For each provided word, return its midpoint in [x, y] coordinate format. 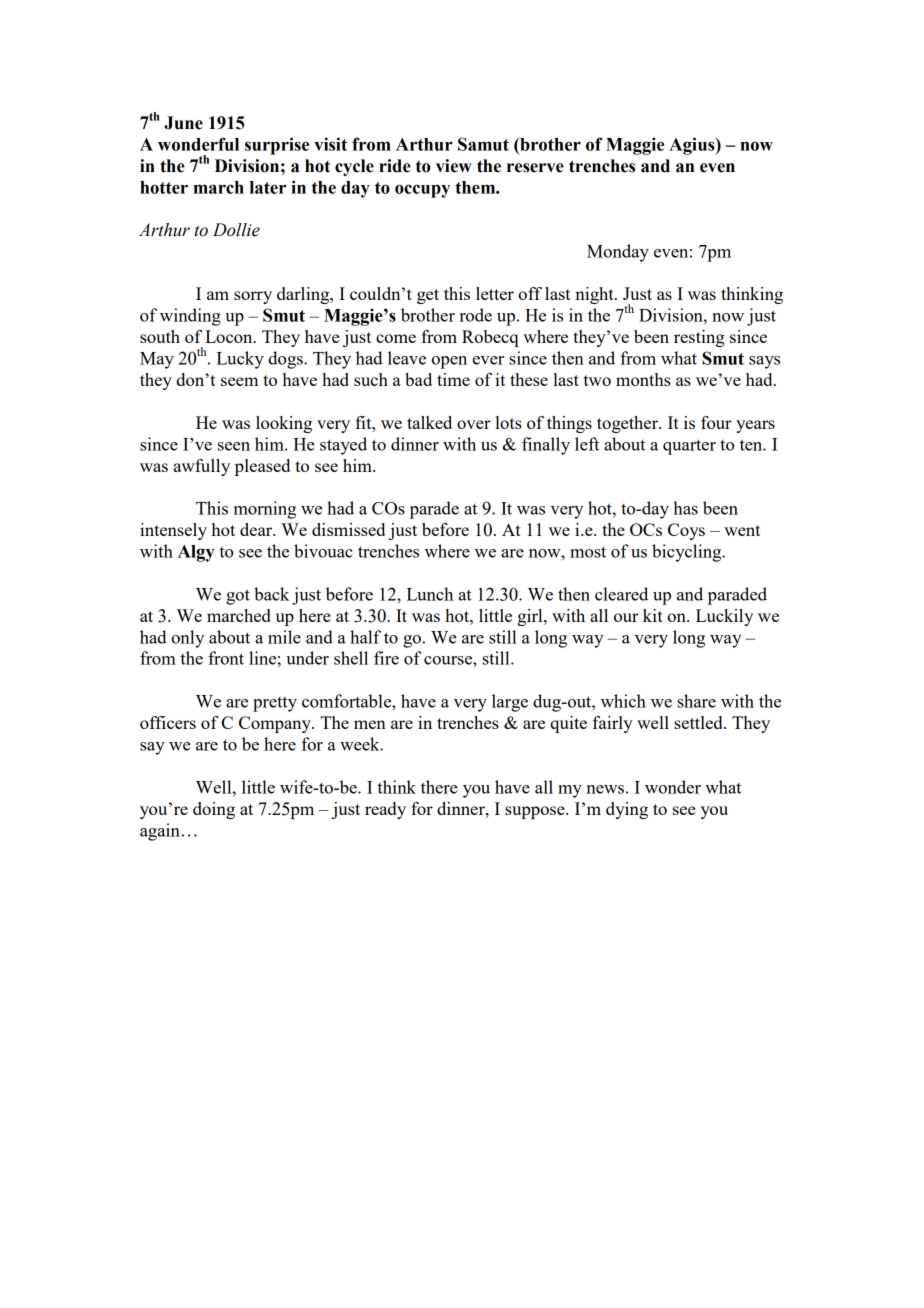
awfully [202, 467]
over [474, 424]
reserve [535, 168]
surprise [277, 146]
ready [385, 810]
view [454, 166]
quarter [689, 447]
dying [627, 810]
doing [214, 810]
